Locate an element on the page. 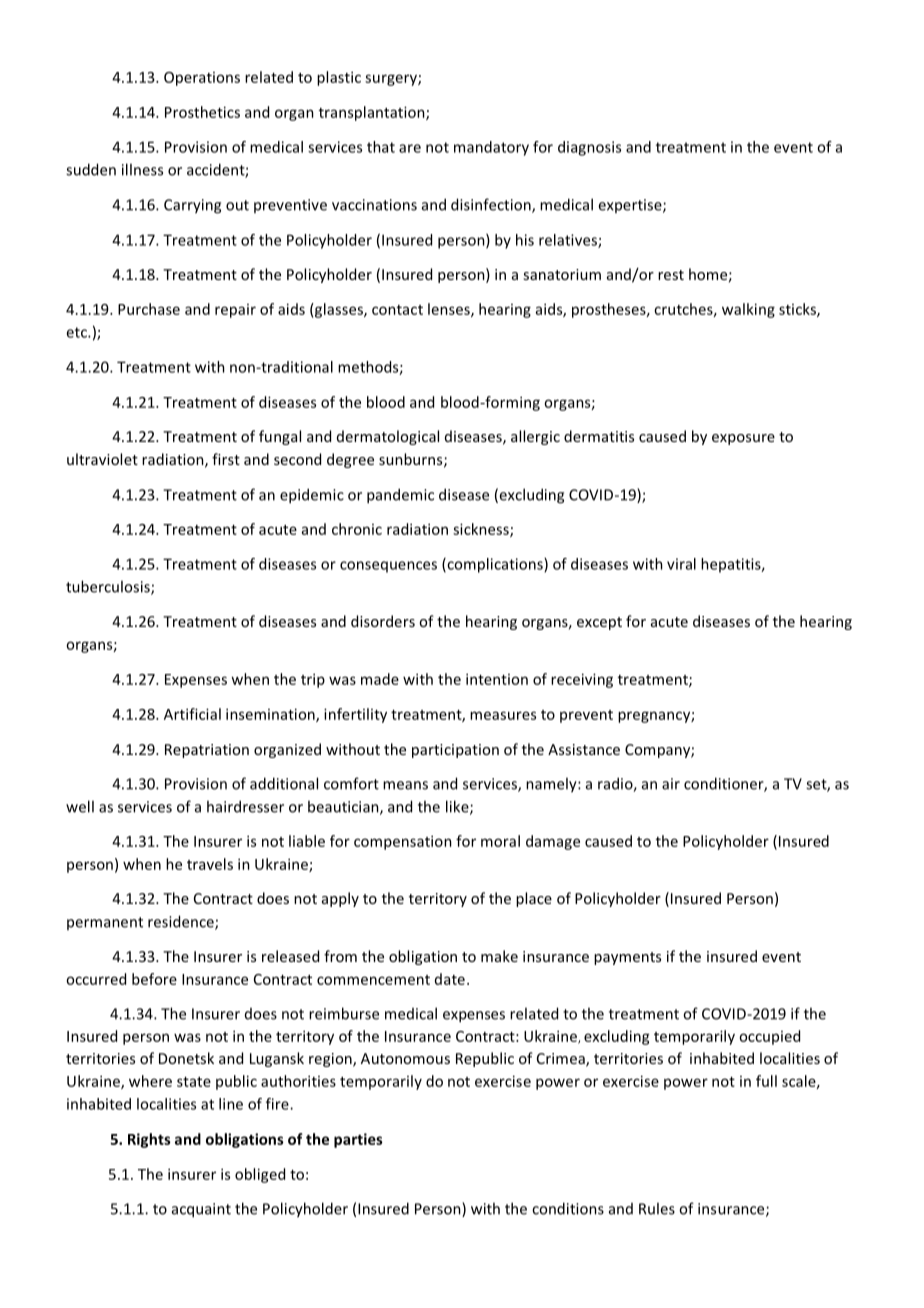 The height and width of the page is (1308, 924). are is located at coordinates (410, 148).
